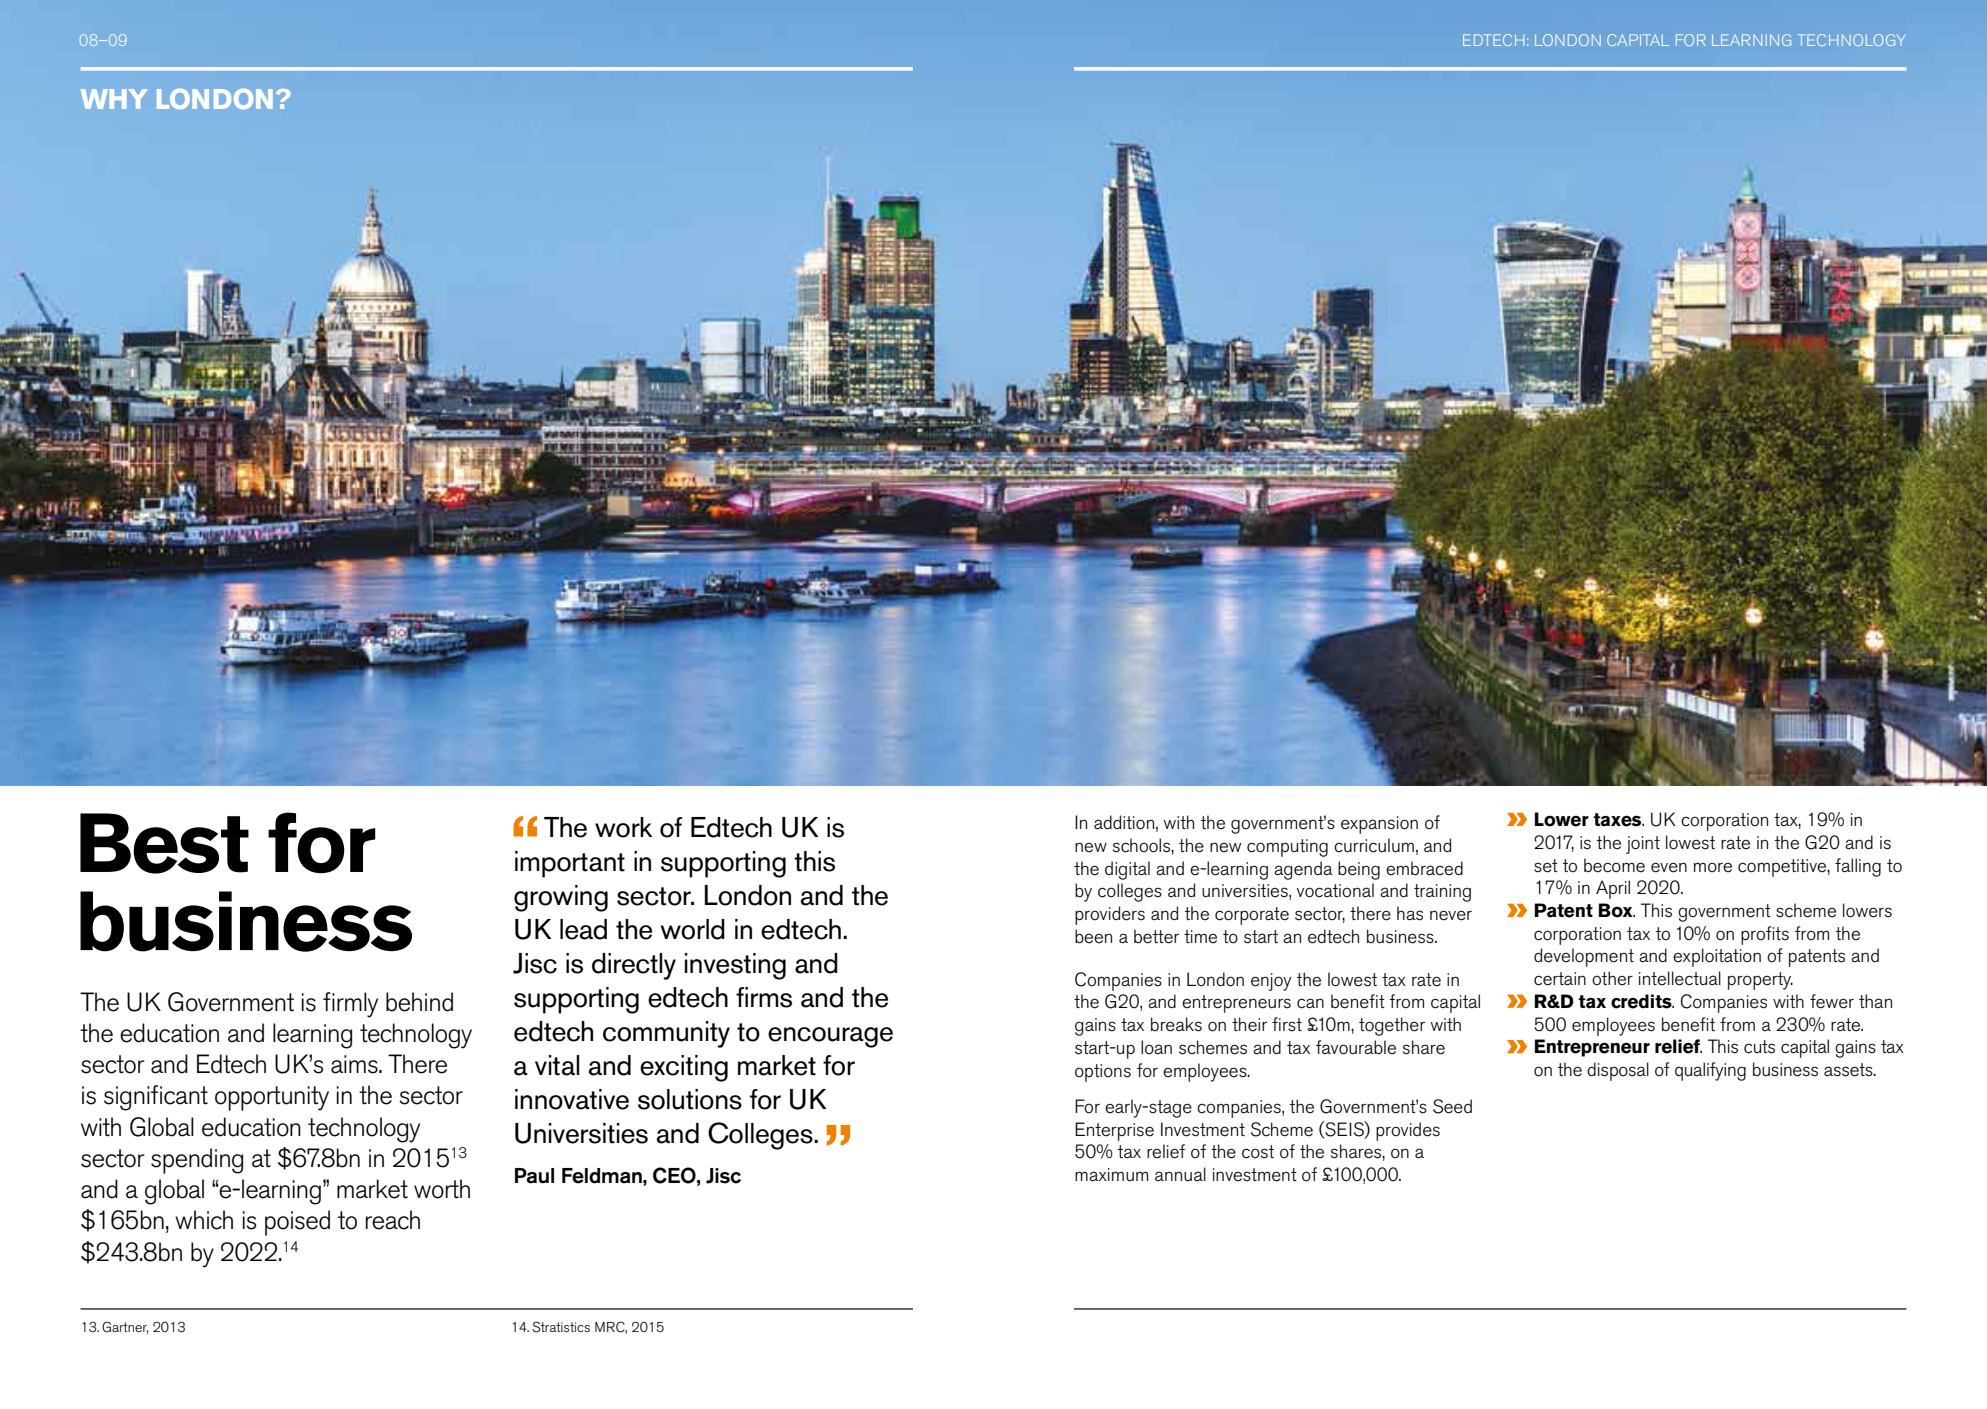 Image resolution: width=1987 pixels, height=1409 pixels. I want to click on intellectual, so click(1680, 978).
